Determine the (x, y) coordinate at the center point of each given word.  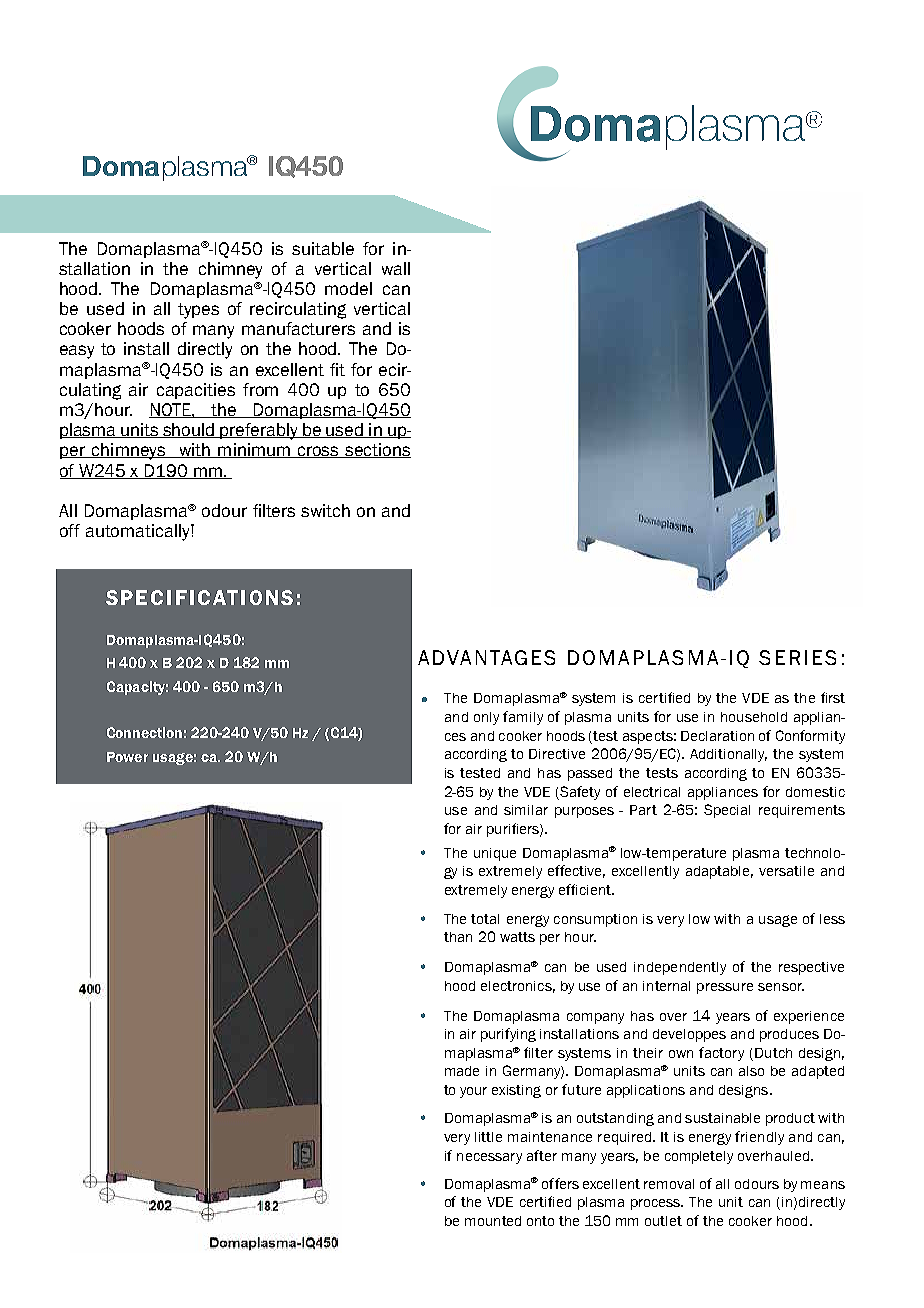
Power (127, 757)
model (348, 288)
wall (396, 268)
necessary (489, 1158)
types (198, 311)
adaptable (719, 872)
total (485, 919)
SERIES (797, 657)
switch (325, 510)
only (486, 718)
